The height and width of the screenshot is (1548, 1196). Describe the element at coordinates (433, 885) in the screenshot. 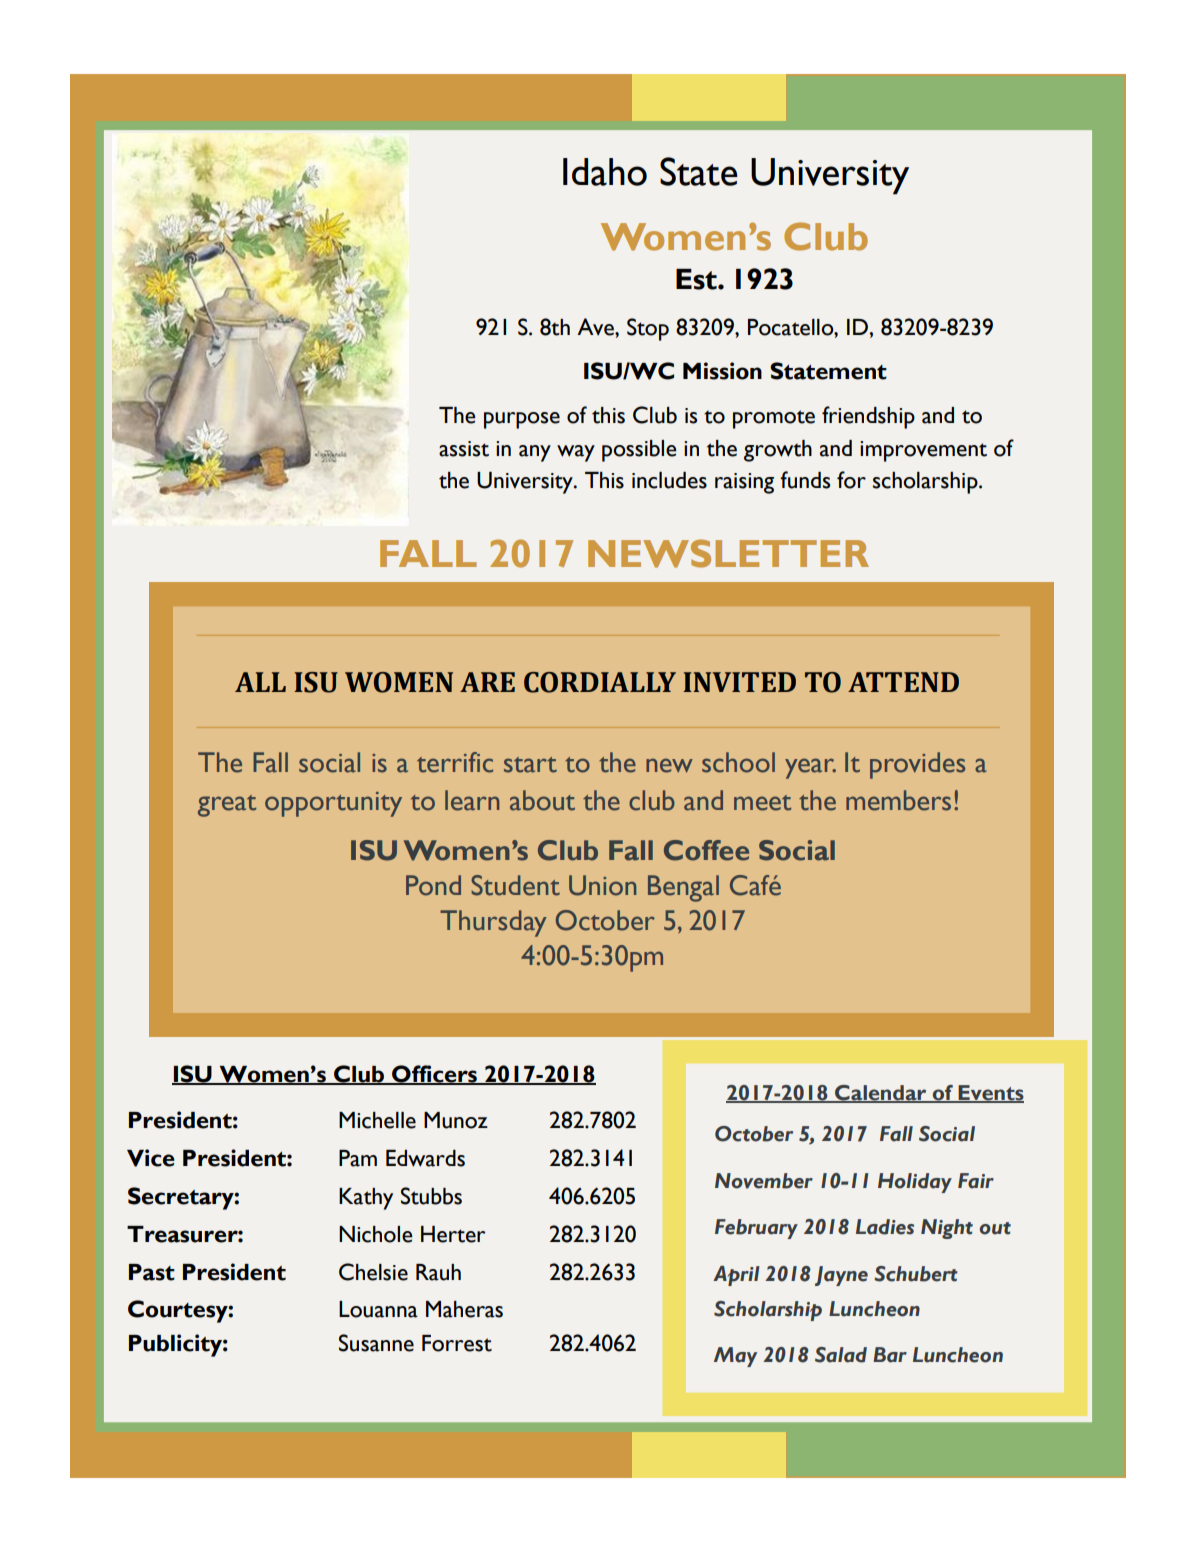

I see `Pond` at that location.
